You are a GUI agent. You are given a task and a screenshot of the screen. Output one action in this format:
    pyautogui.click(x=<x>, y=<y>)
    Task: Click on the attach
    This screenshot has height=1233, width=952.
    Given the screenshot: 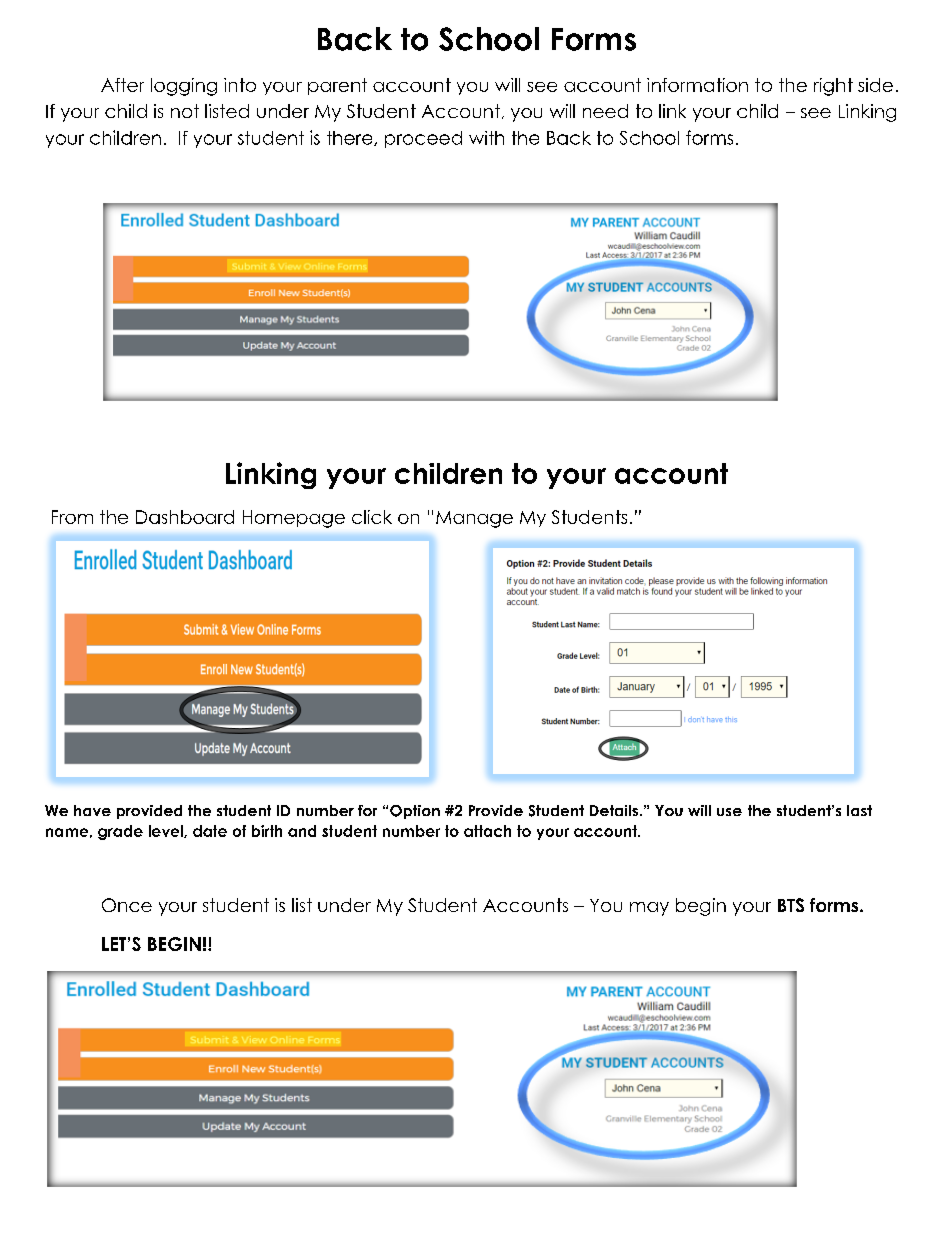 What is the action you would take?
    pyautogui.click(x=487, y=831)
